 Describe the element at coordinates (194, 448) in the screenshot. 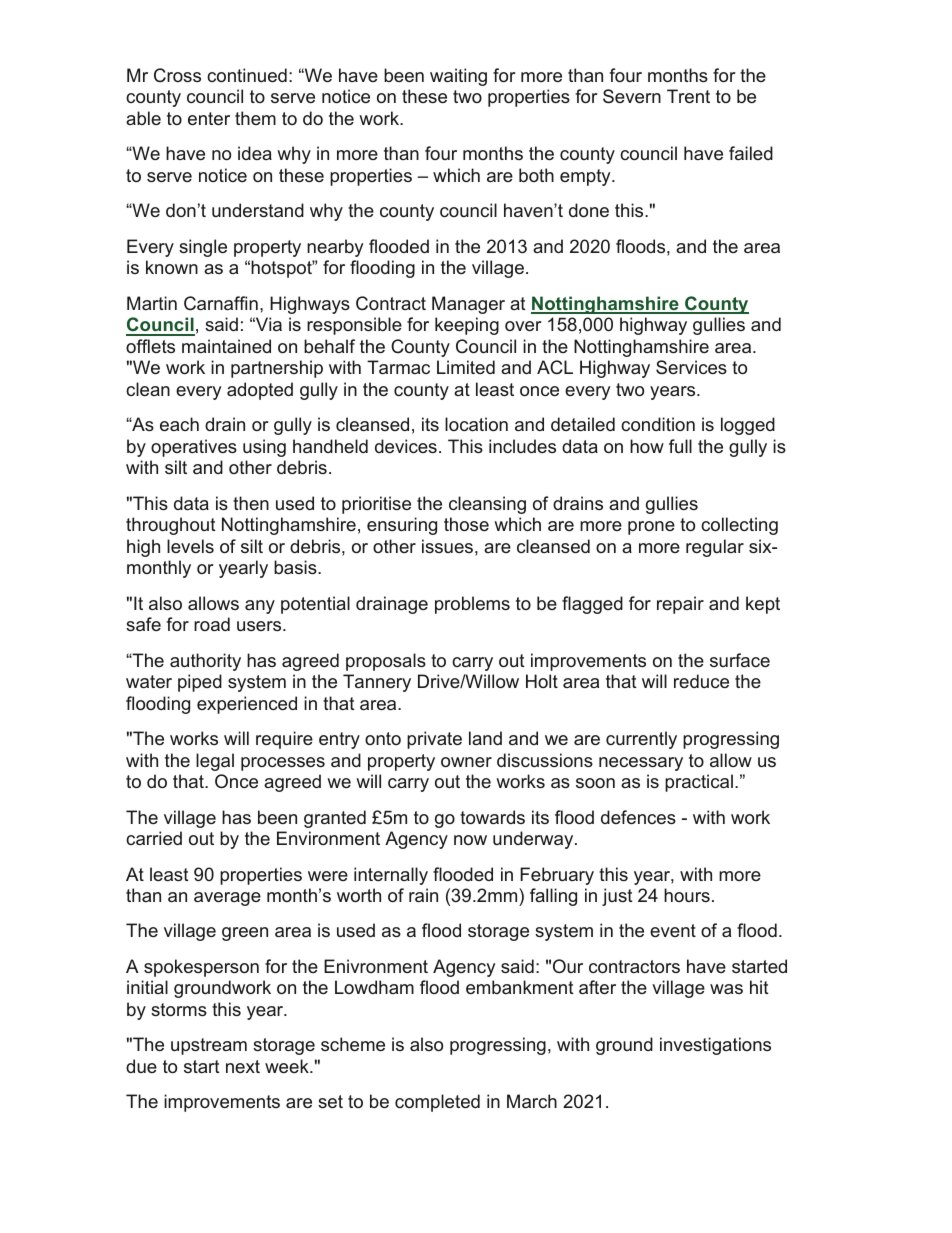

I see `operatives` at that location.
